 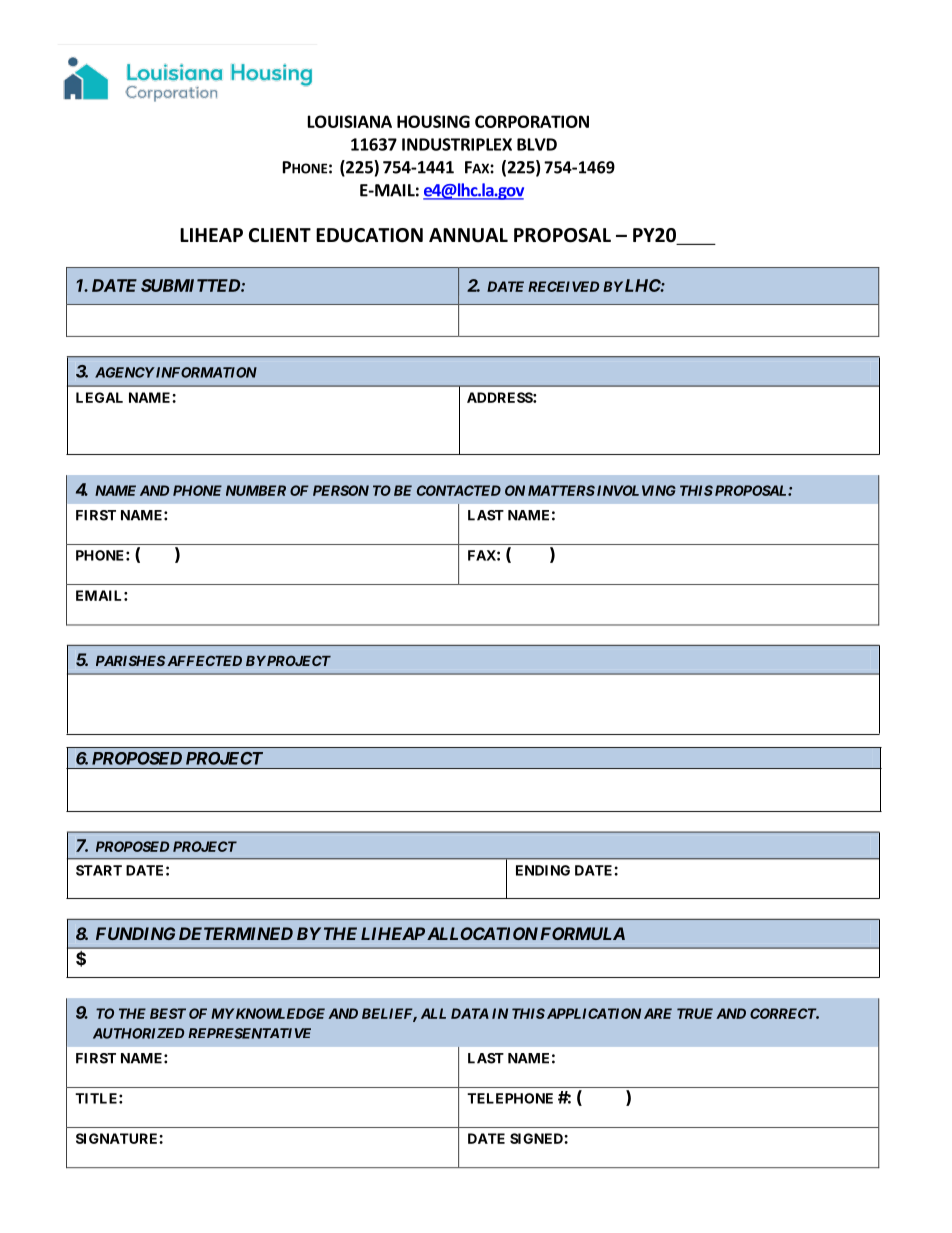 What do you see at coordinates (470, 1013) in the screenshot?
I see `DATA` at bounding box center [470, 1013].
